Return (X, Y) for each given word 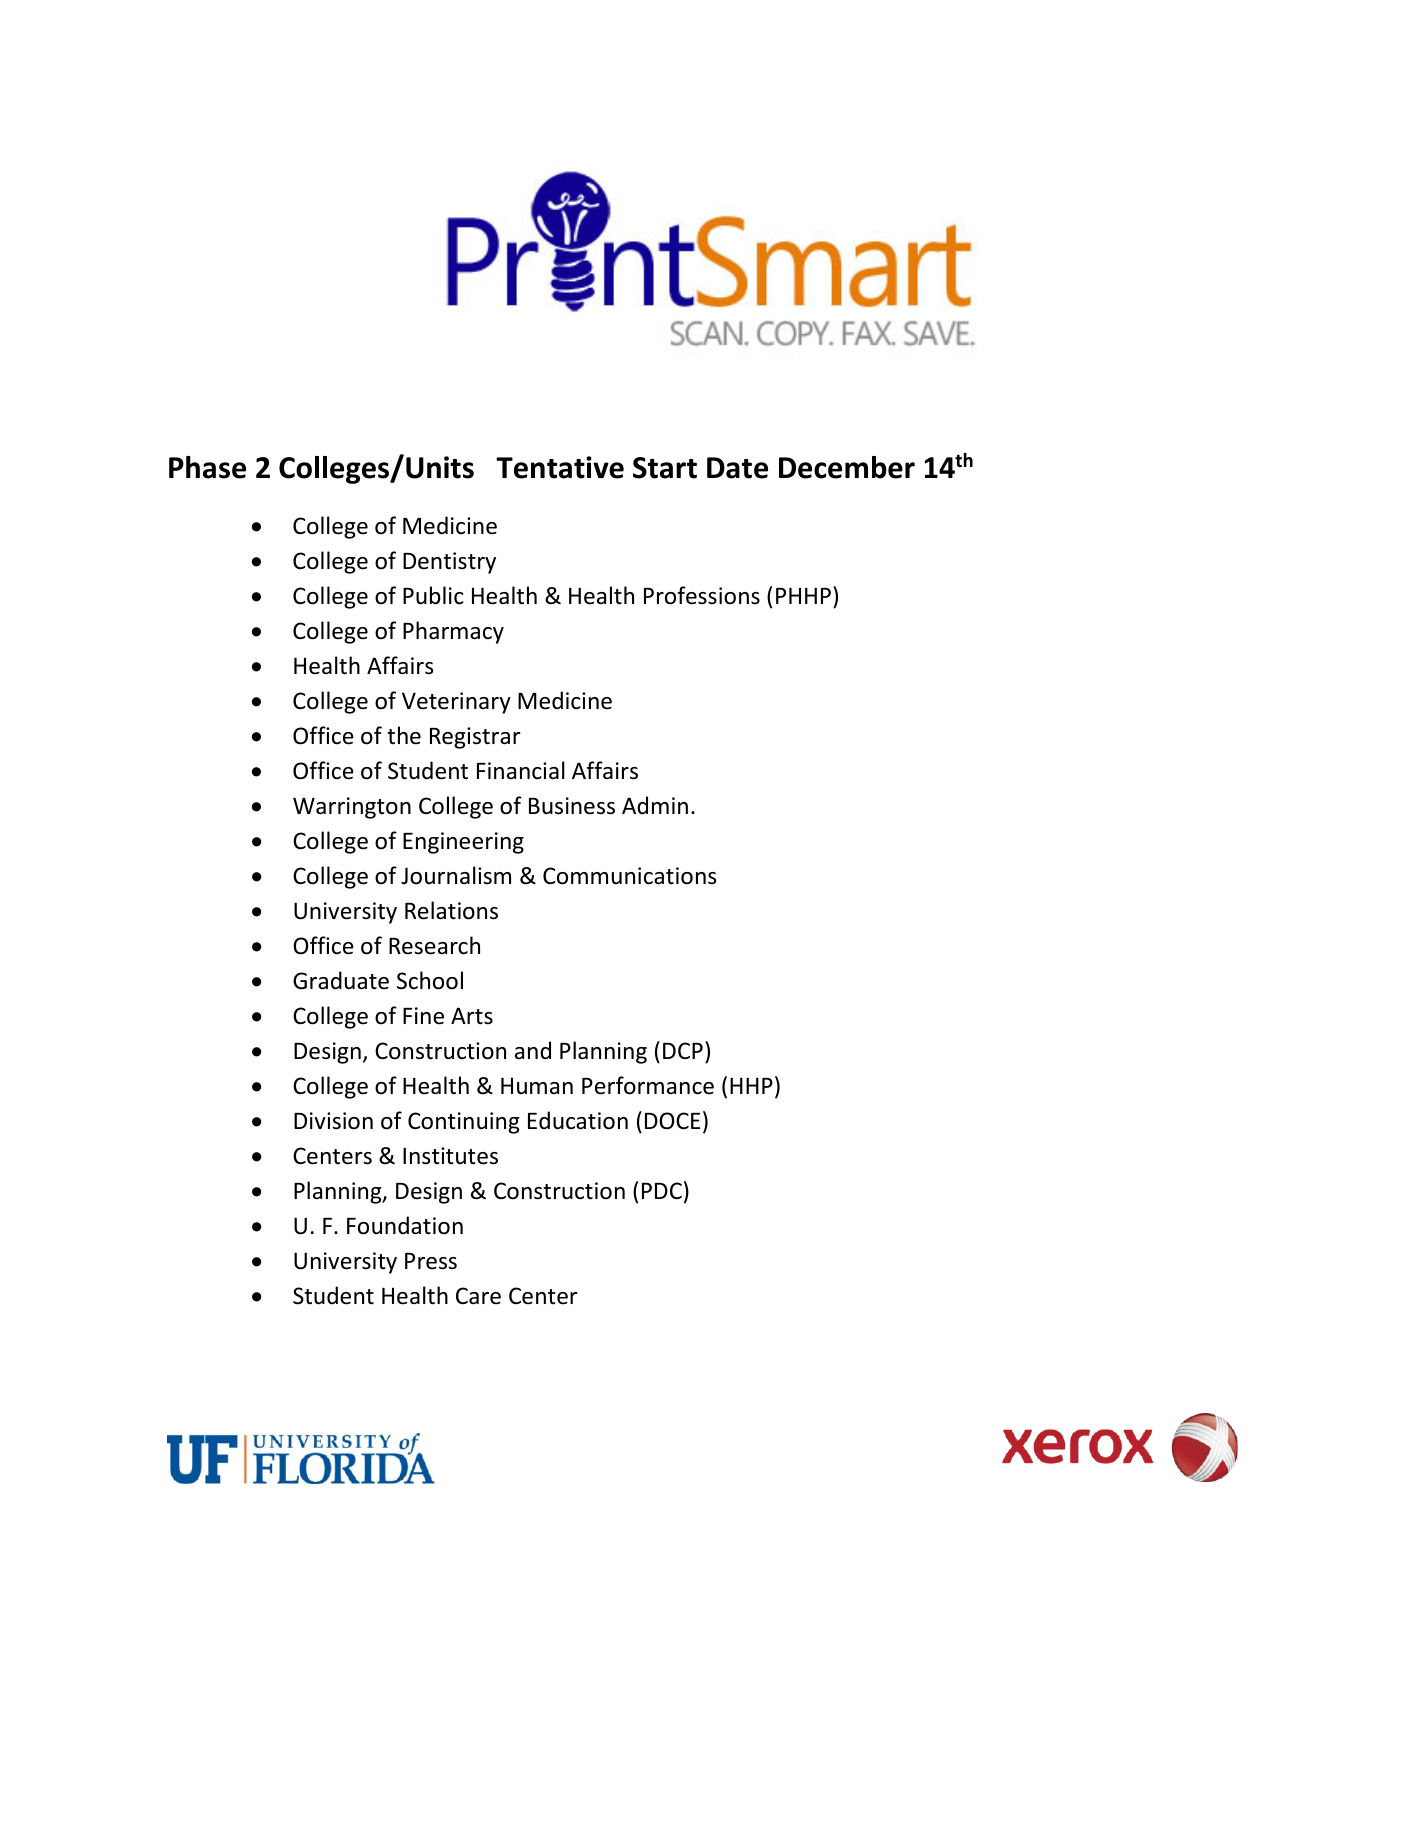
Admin (655, 805)
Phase (207, 467)
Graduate (341, 980)
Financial (521, 770)
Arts (472, 1016)
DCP (683, 1050)
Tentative (560, 467)
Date (737, 468)
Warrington (352, 808)
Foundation (405, 1225)
